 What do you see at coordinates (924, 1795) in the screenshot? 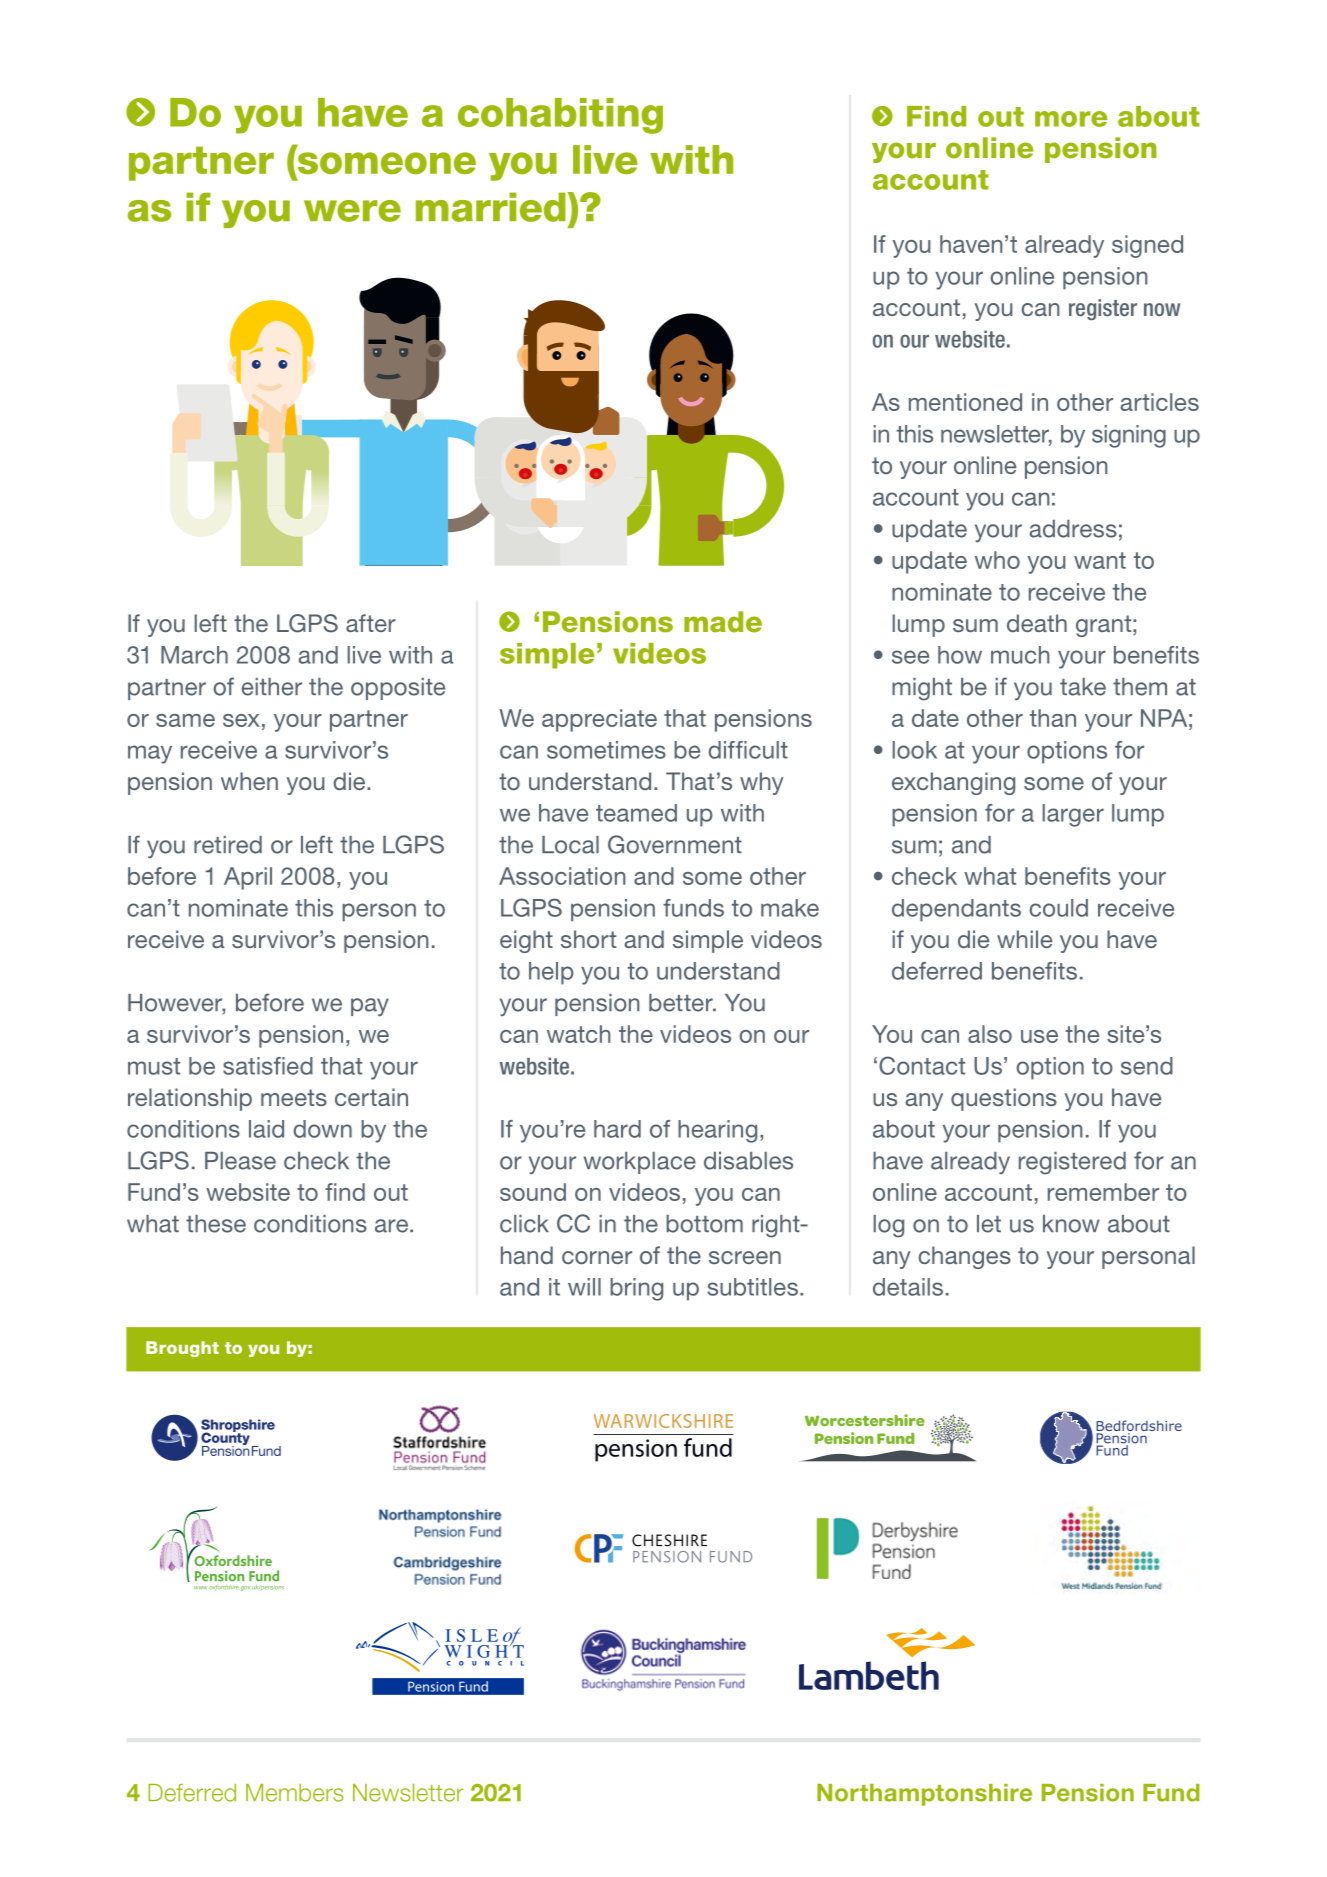
I see `Northamptonshire` at bounding box center [924, 1795].
